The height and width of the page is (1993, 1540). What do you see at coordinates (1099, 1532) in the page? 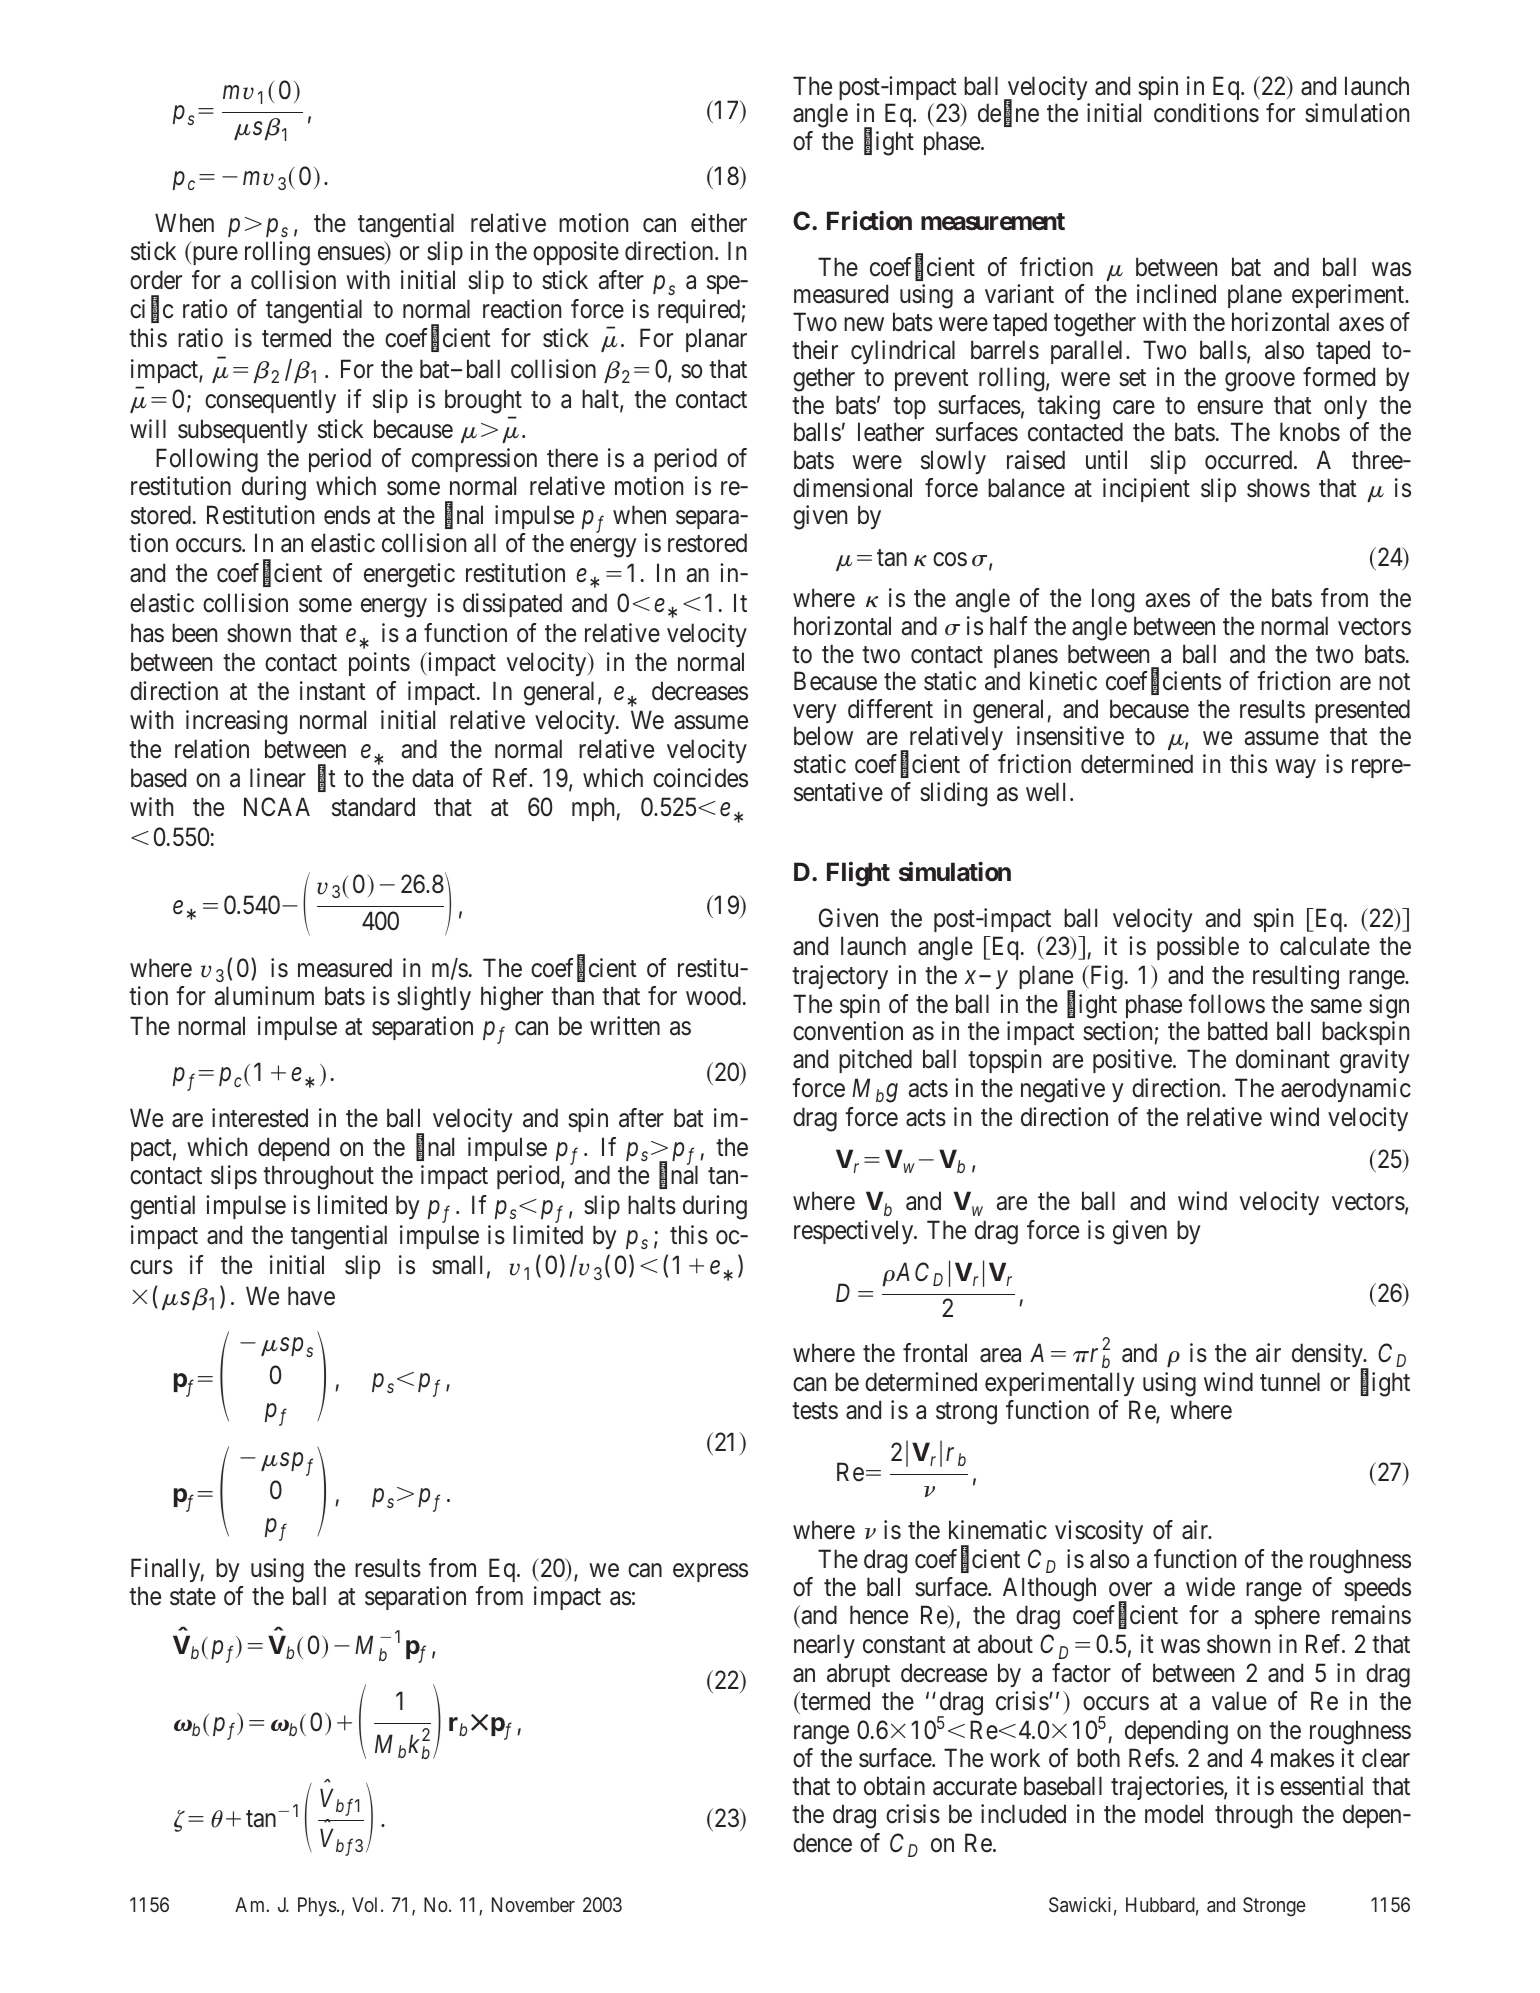
I see `viscosity` at bounding box center [1099, 1532].
